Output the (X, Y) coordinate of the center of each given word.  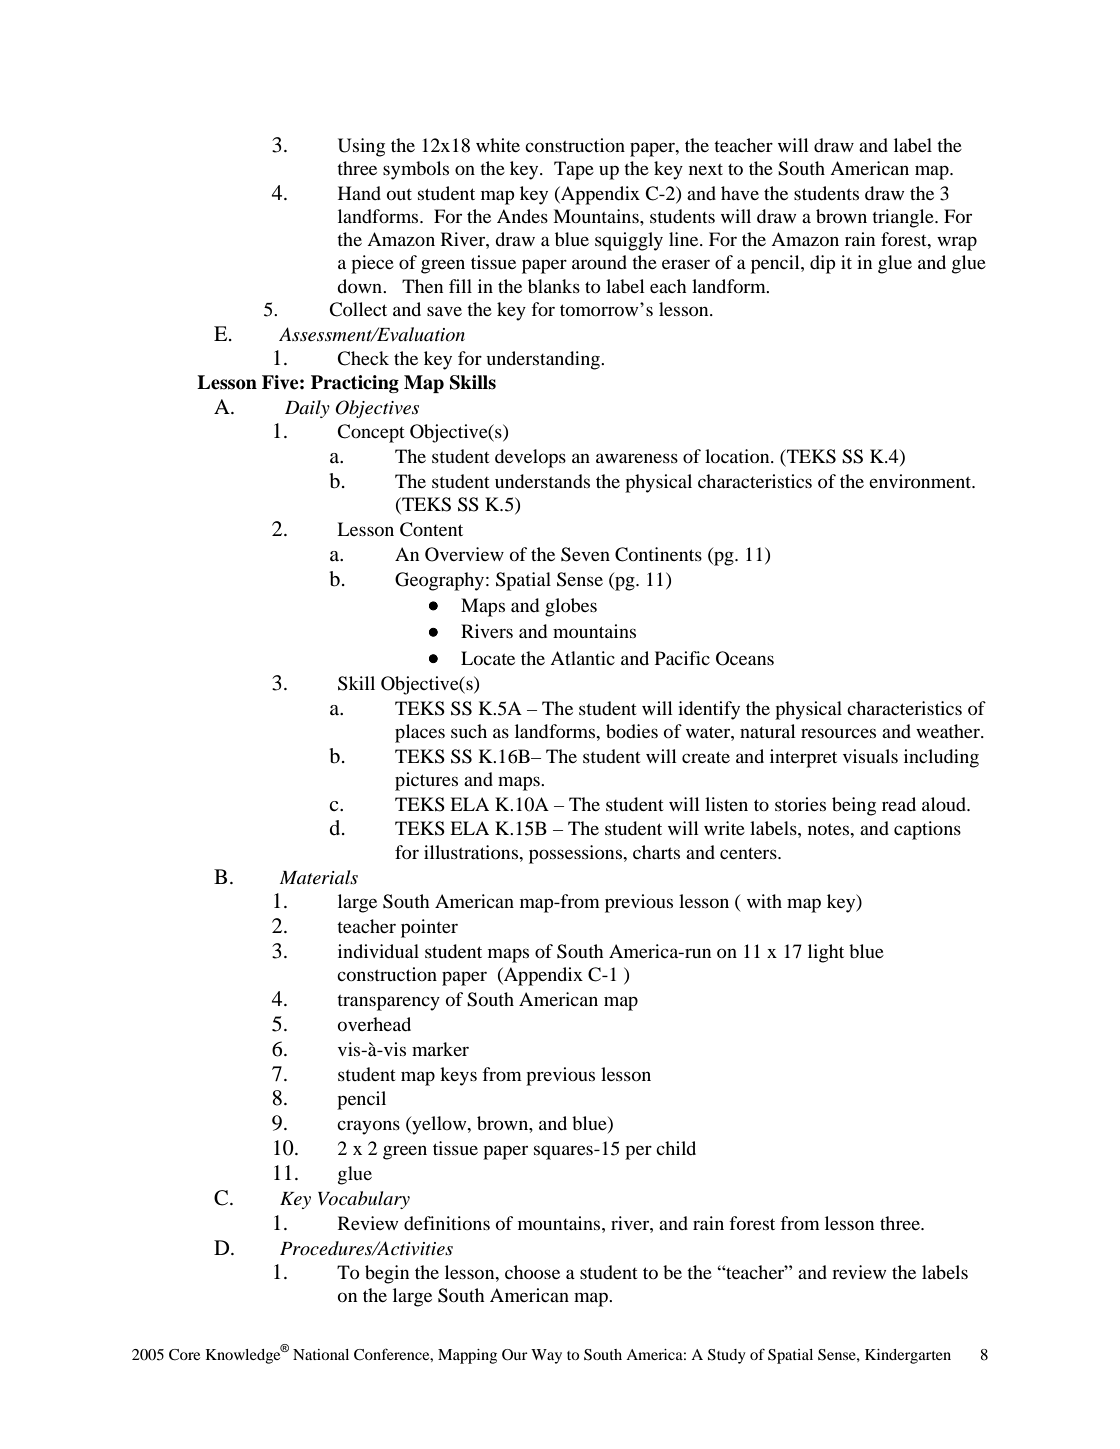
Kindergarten (908, 1356)
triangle (904, 218)
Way (546, 1356)
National (321, 1354)
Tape (574, 170)
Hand (359, 193)
